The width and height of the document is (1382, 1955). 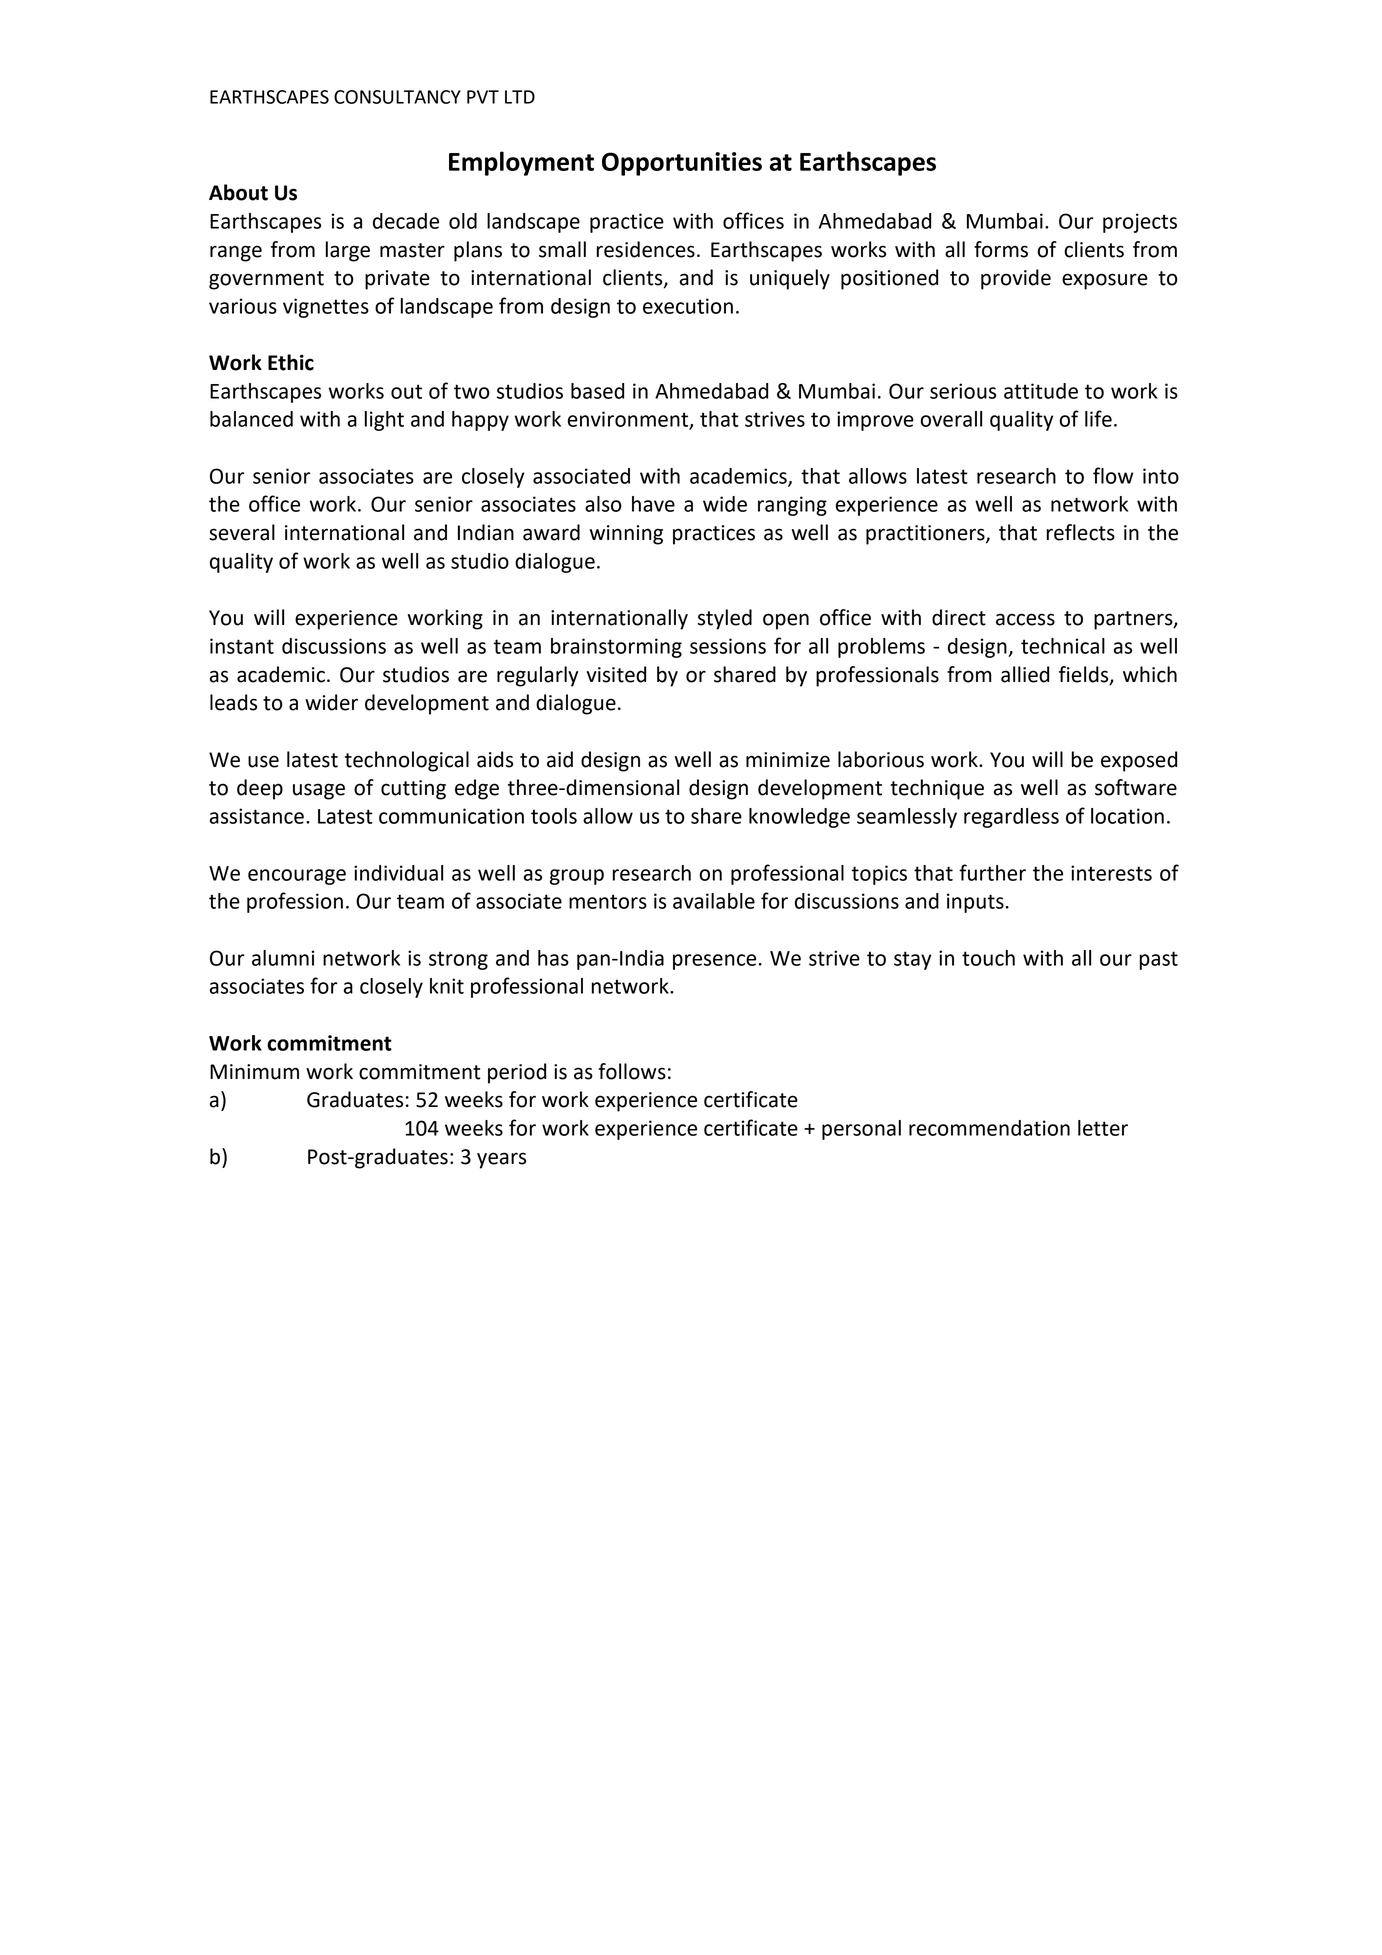 I want to click on access, so click(x=1025, y=619).
